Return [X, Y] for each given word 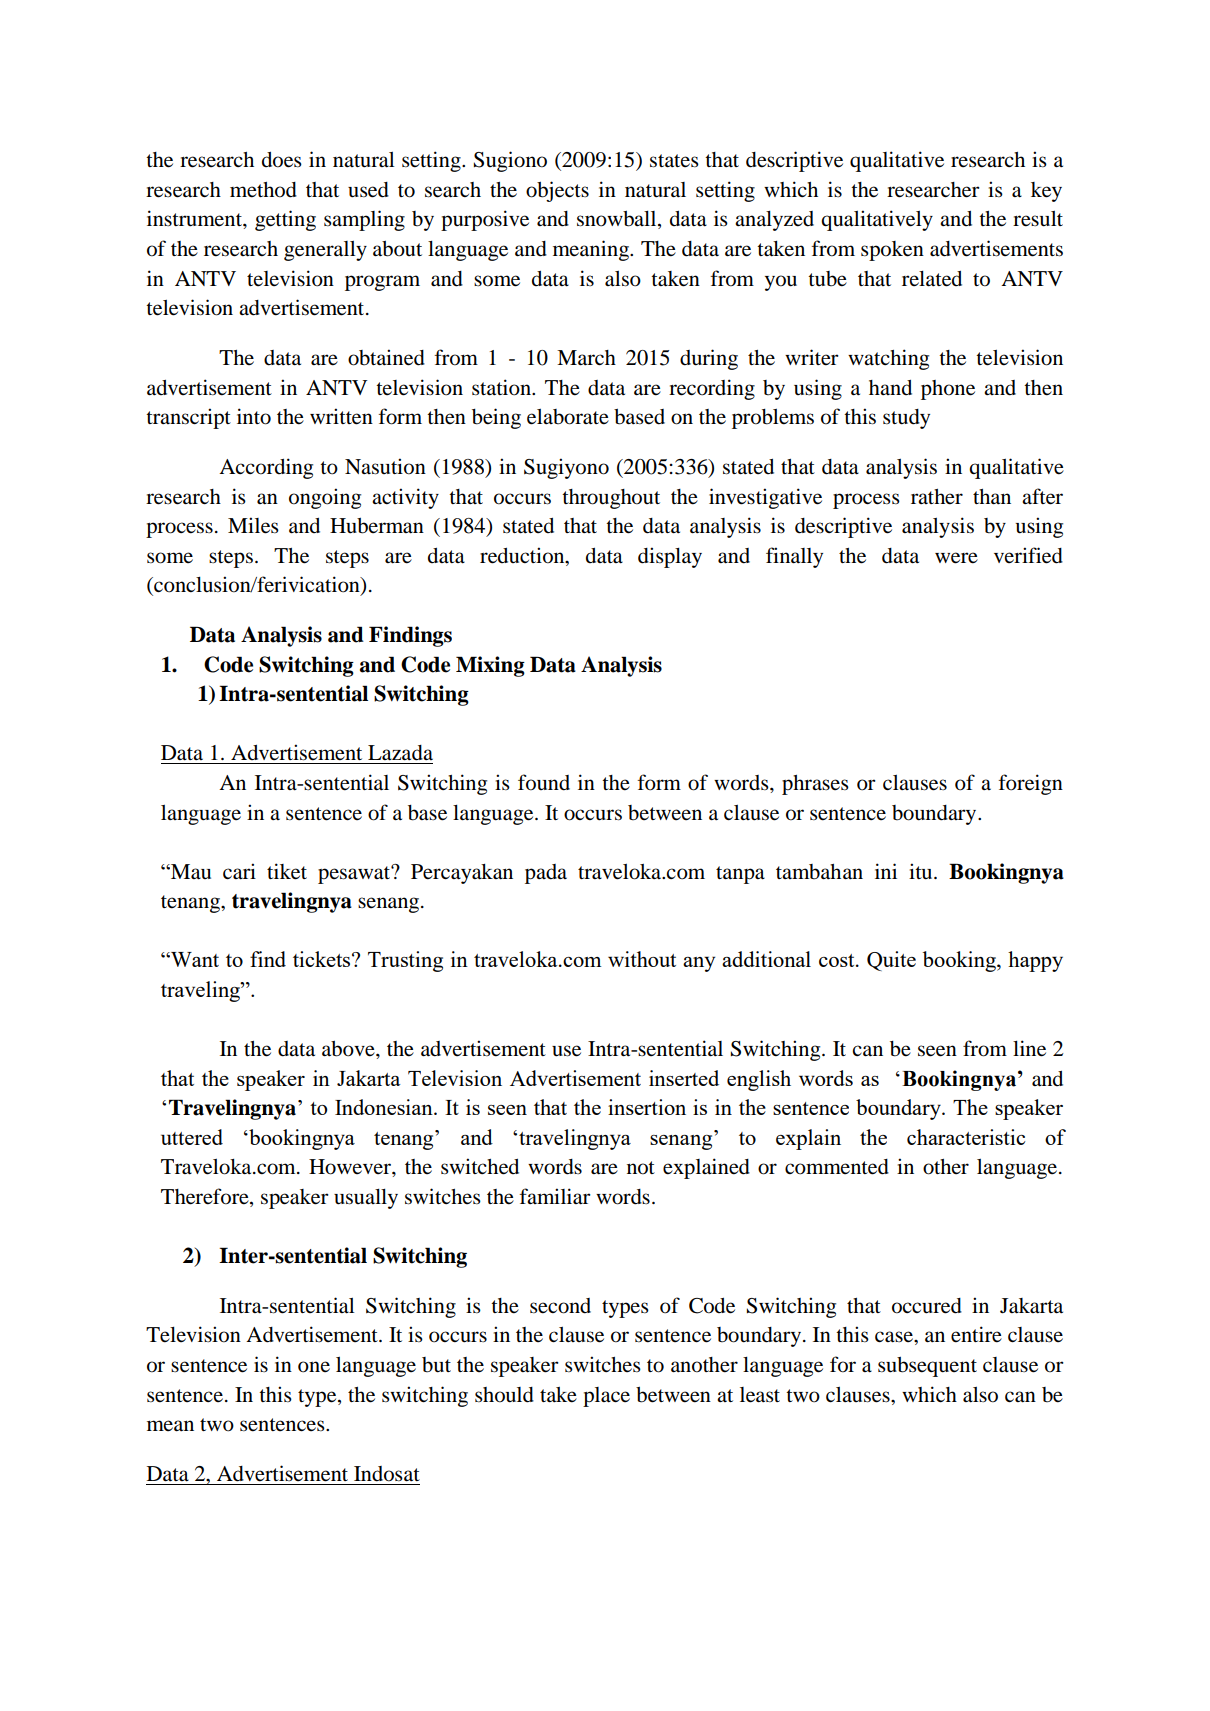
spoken [892, 251]
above [349, 1049]
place [606, 1397]
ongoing [325, 498]
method [263, 190]
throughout [611, 499]
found [544, 782]
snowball [618, 220]
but [436, 1365]
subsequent [927, 1367]
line [1029, 1048]
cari [239, 871]
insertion [647, 1107]
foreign [1031, 784]
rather [937, 497]
